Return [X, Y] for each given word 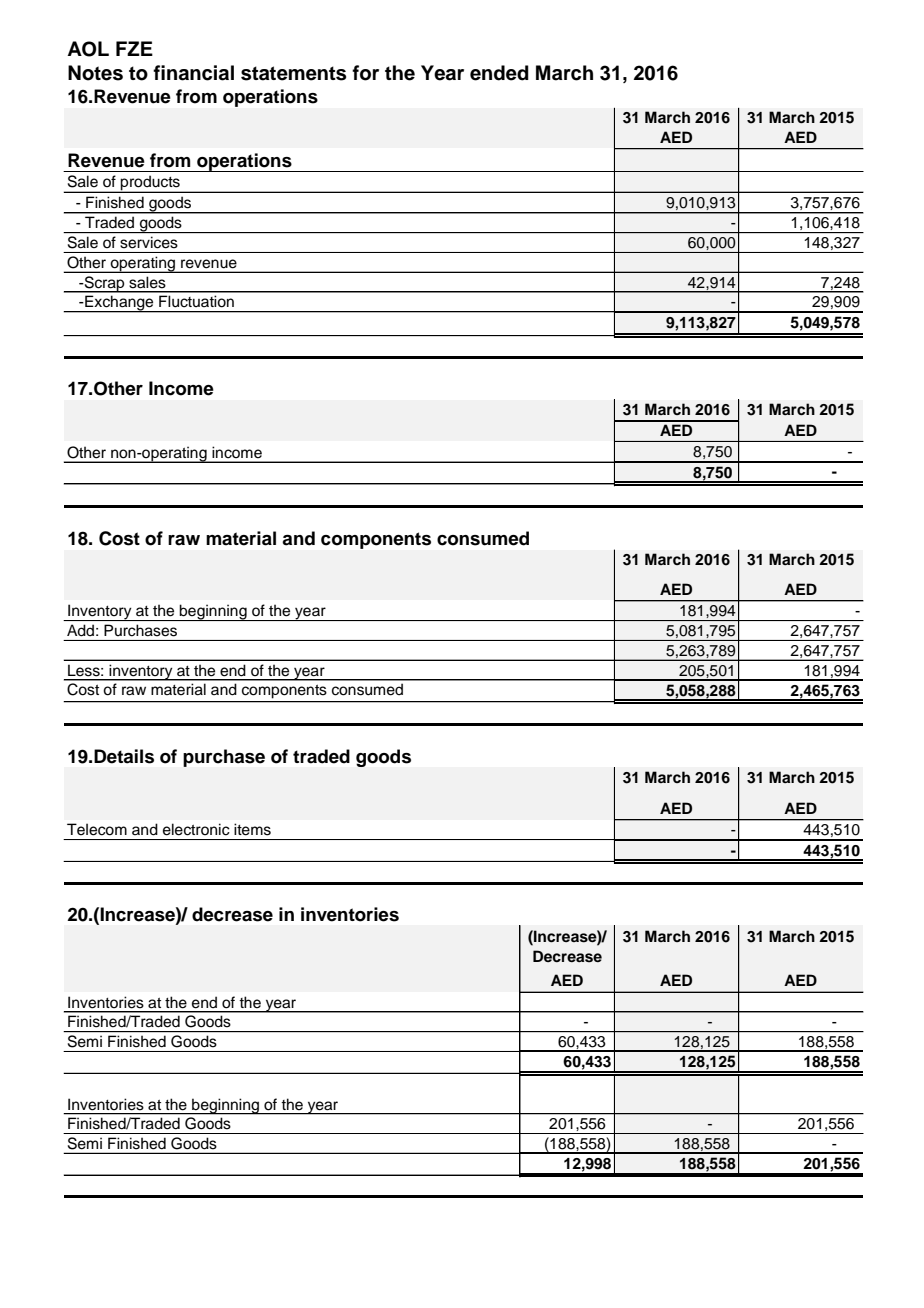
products [150, 184]
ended [499, 73]
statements [293, 73]
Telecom [97, 829]
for [365, 73]
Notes [95, 73]
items [252, 829]
